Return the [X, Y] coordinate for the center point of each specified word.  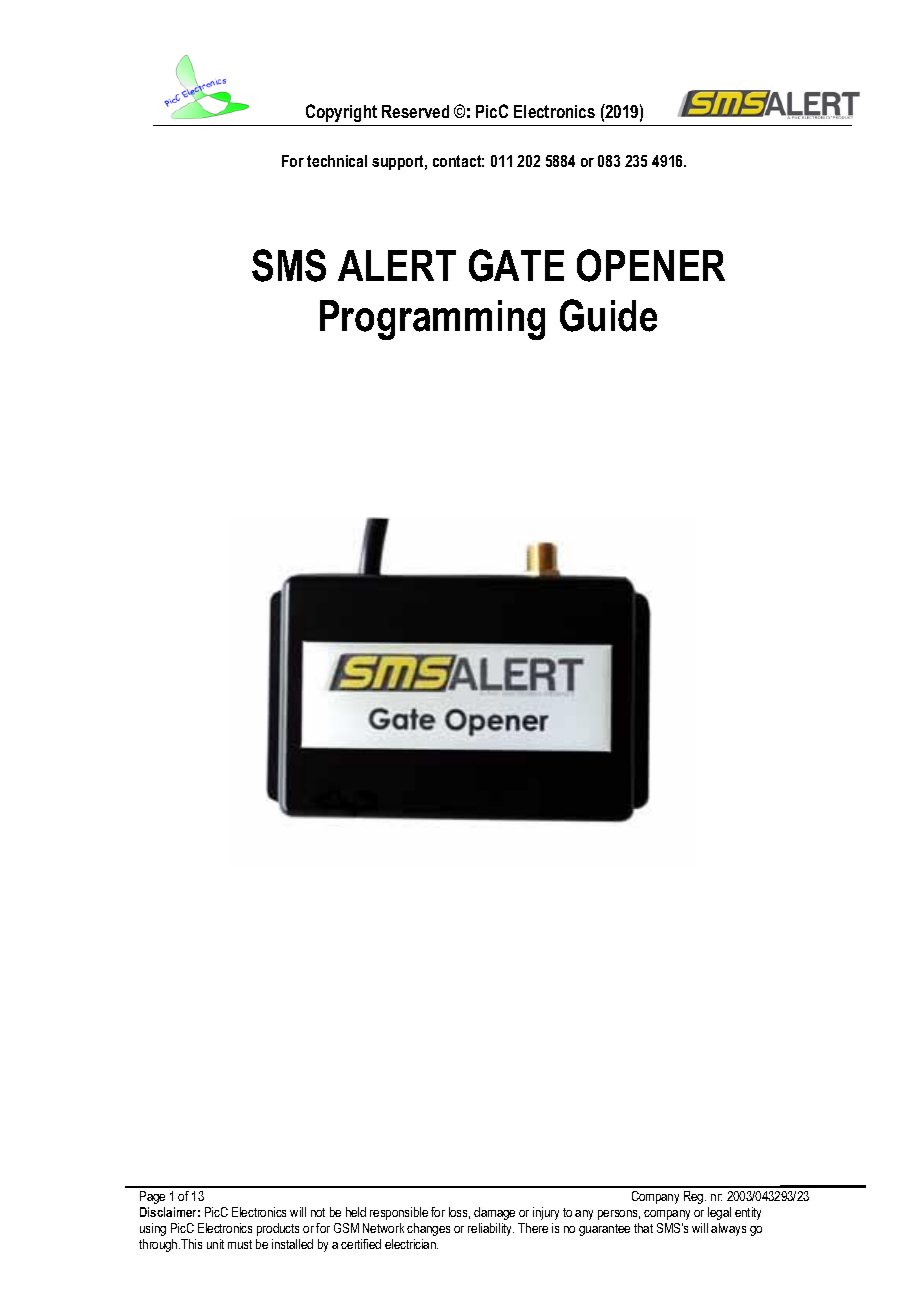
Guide [608, 315]
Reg [695, 1197]
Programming [432, 320]
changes [428, 1229]
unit [215, 1244]
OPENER [651, 265]
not [318, 1212]
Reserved [415, 111]
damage [494, 1213]
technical [337, 161]
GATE [516, 265]
